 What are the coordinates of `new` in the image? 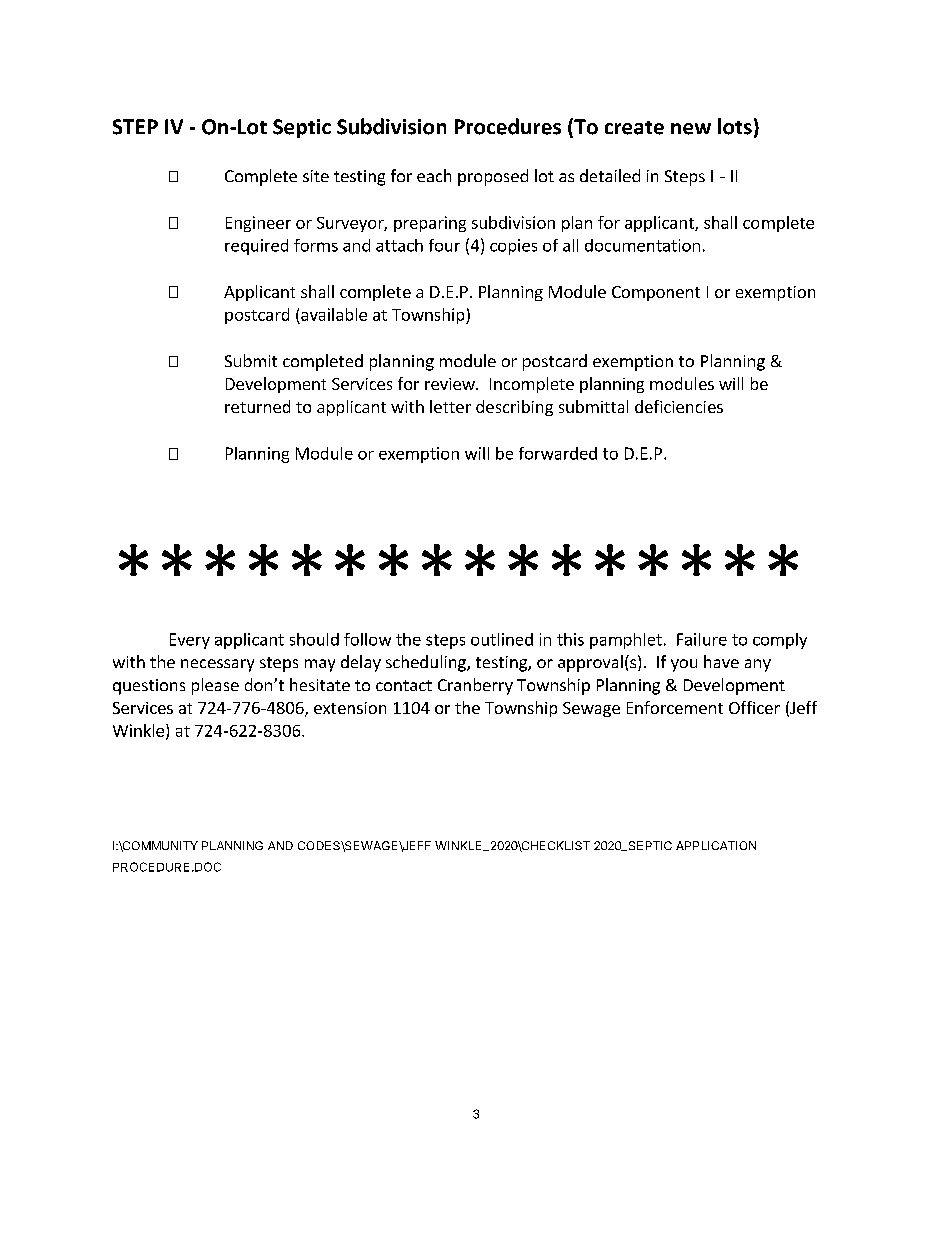 It's located at (691, 129).
